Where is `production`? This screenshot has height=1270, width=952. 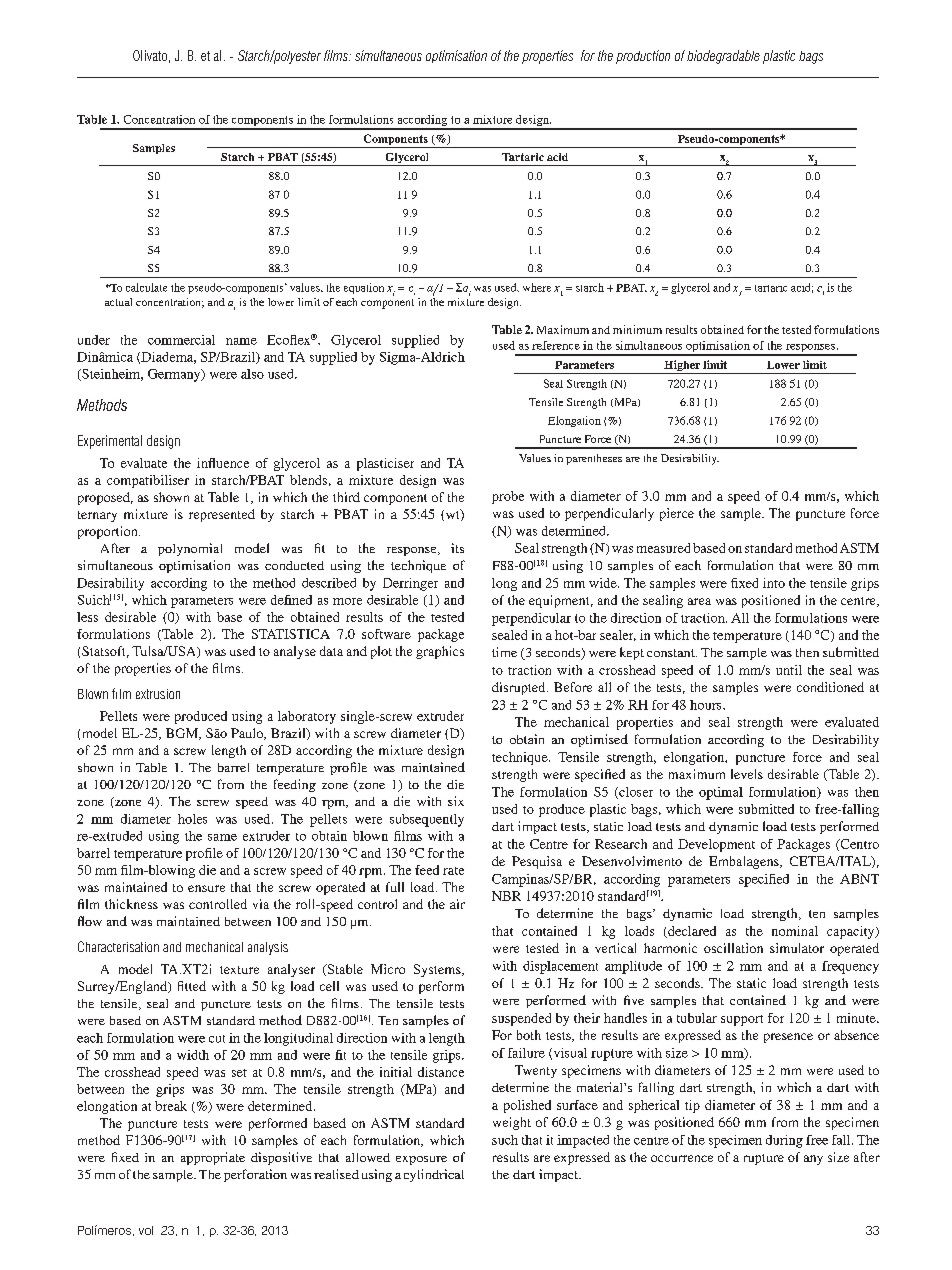 production is located at coordinates (643, 57).
